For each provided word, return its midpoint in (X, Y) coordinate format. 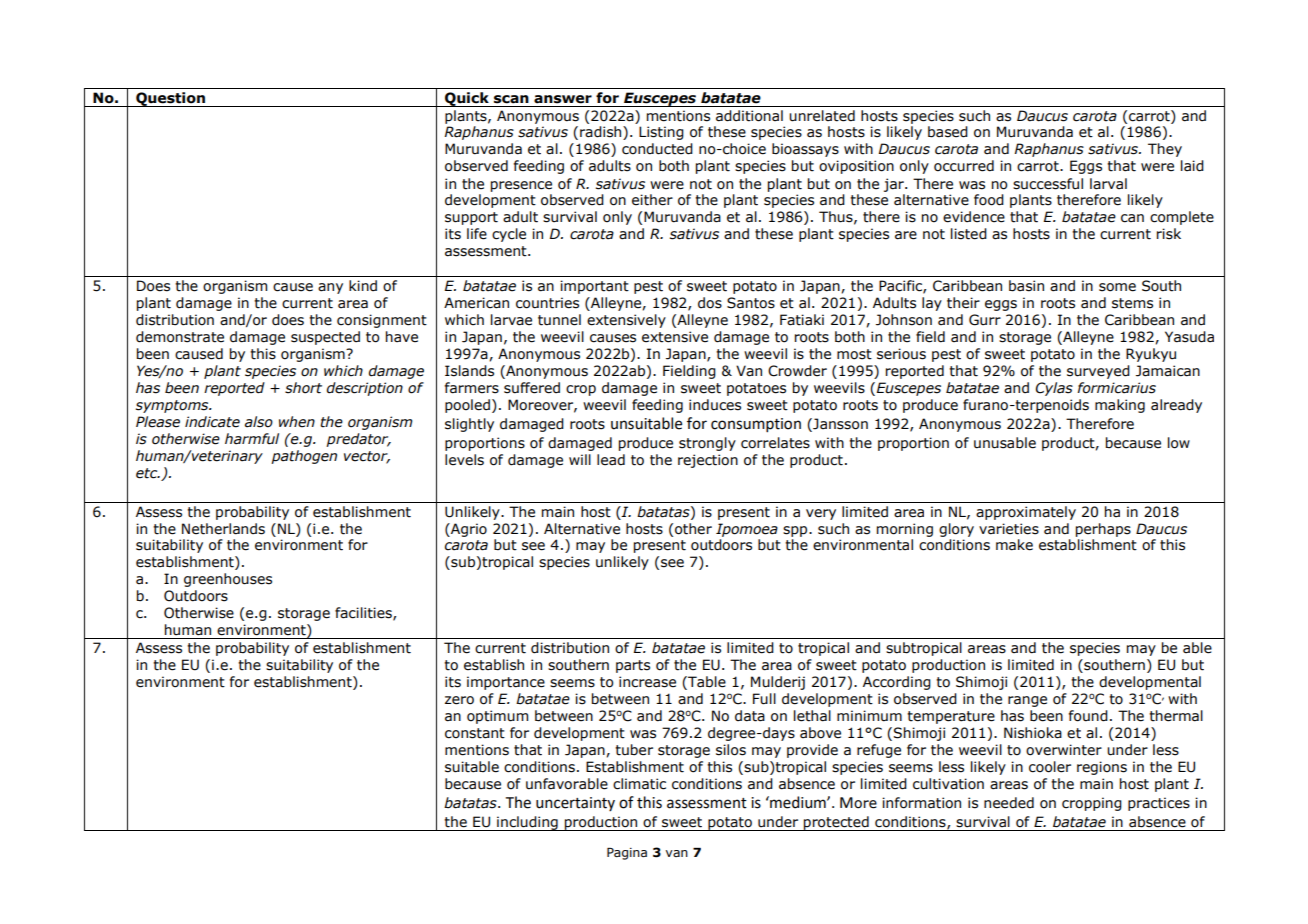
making (1120, 406)
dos (710, 303)
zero (459, 700)
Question (170, 99)
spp (796, 531)
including (527, 823)
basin (1026, 286)
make (1014, 545)
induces (715, 405)
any (330, 288)
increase (647, 682)
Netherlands (223, 529)
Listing (661, 133)
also (259, 422)
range (1027, 701)
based (948, 132)
